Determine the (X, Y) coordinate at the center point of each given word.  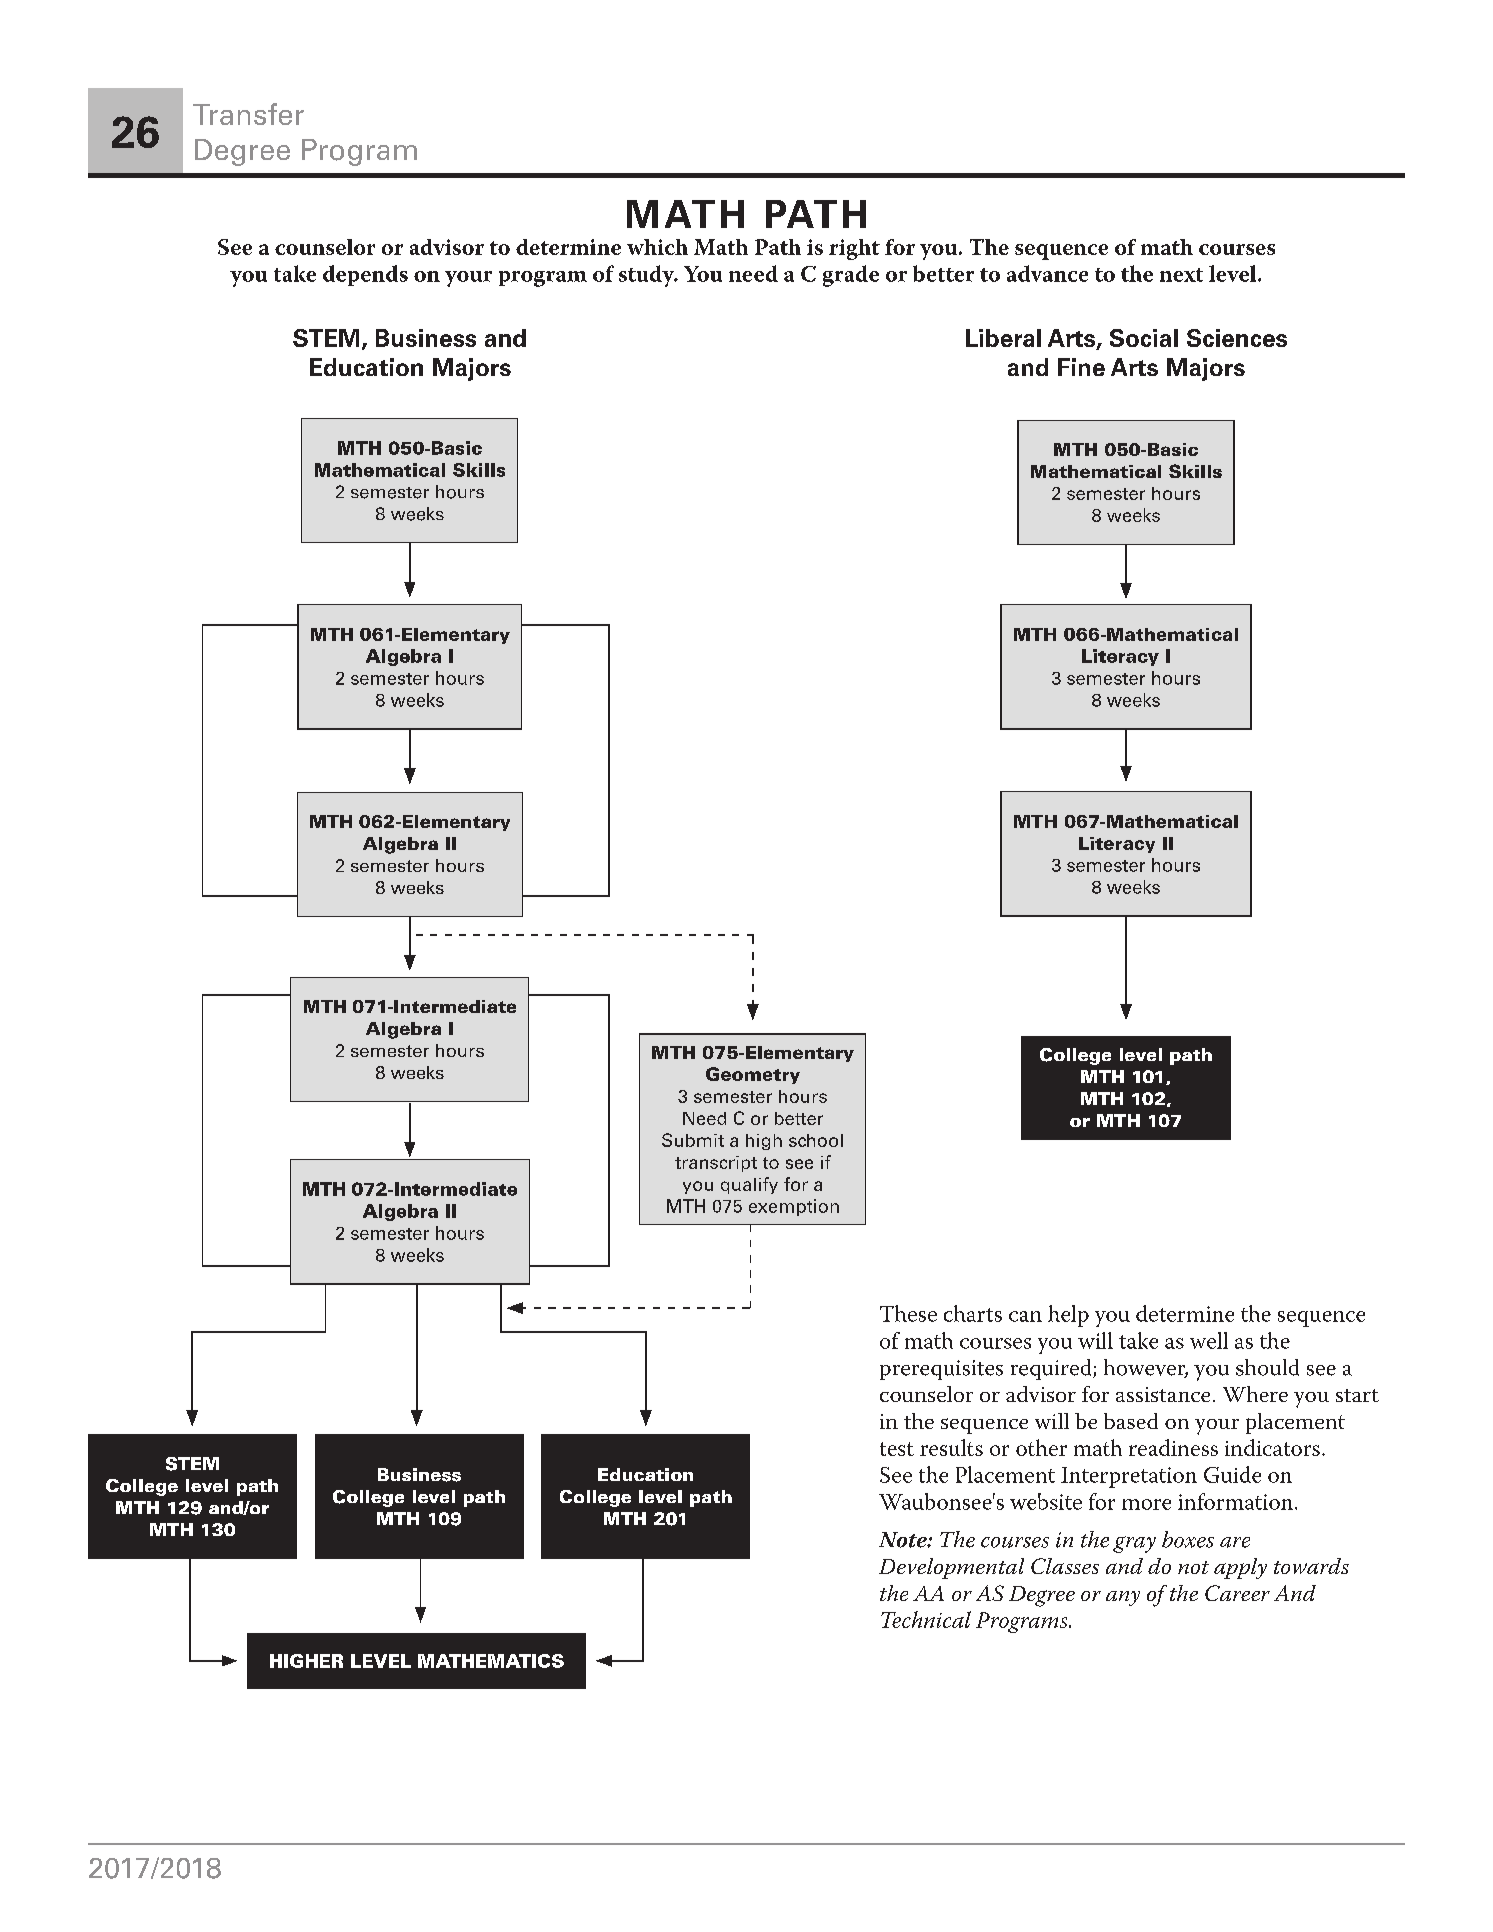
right (854, 249)
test (897, 1449)
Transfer (248, 114)
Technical (926, 1619)
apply (1240, 1568)
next (1181, 275)
